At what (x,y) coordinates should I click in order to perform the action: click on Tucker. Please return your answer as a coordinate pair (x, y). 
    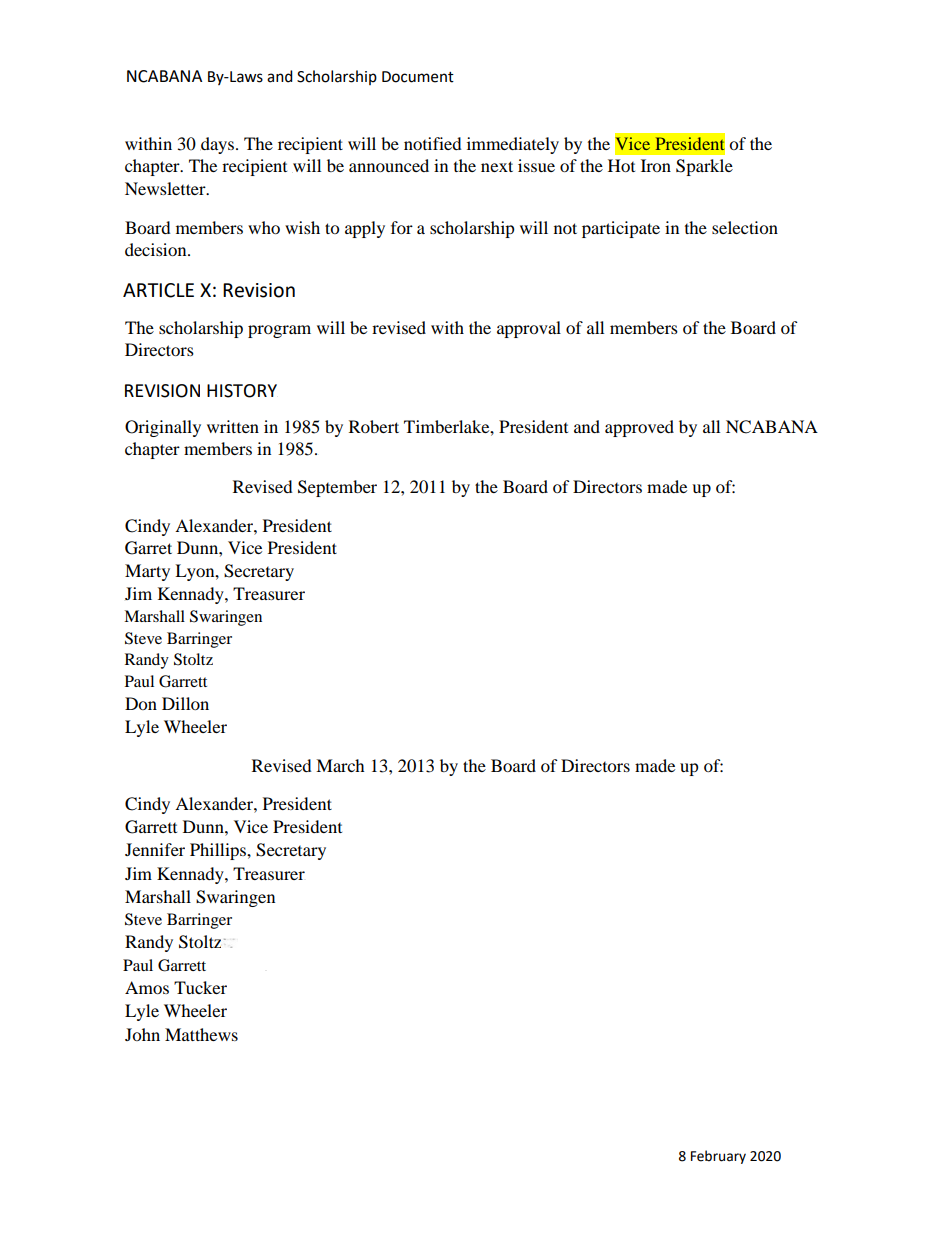
    Looking at the image, I should click on (200, 987).
